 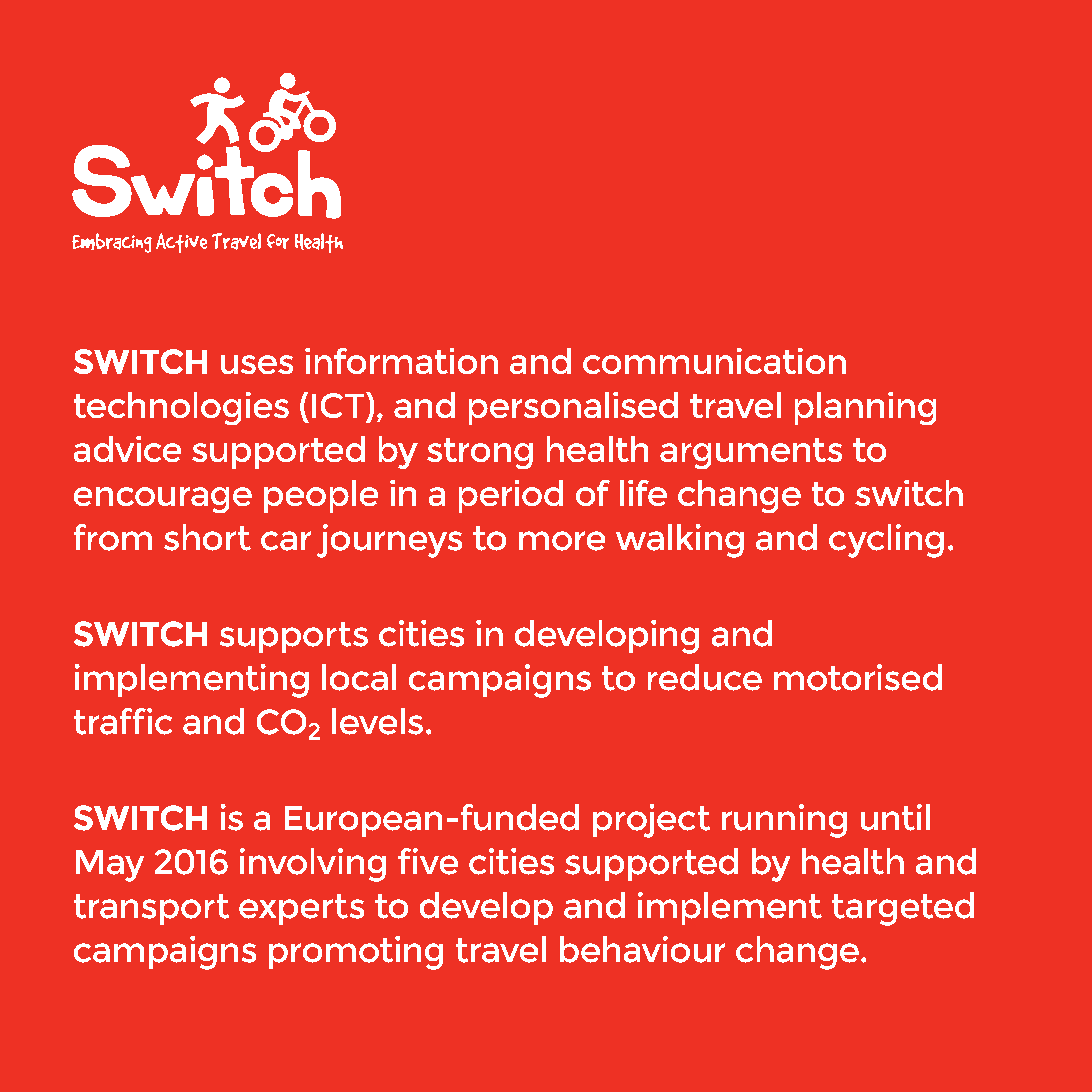 I want to click on behaviour, so click(x=642, y=949).
